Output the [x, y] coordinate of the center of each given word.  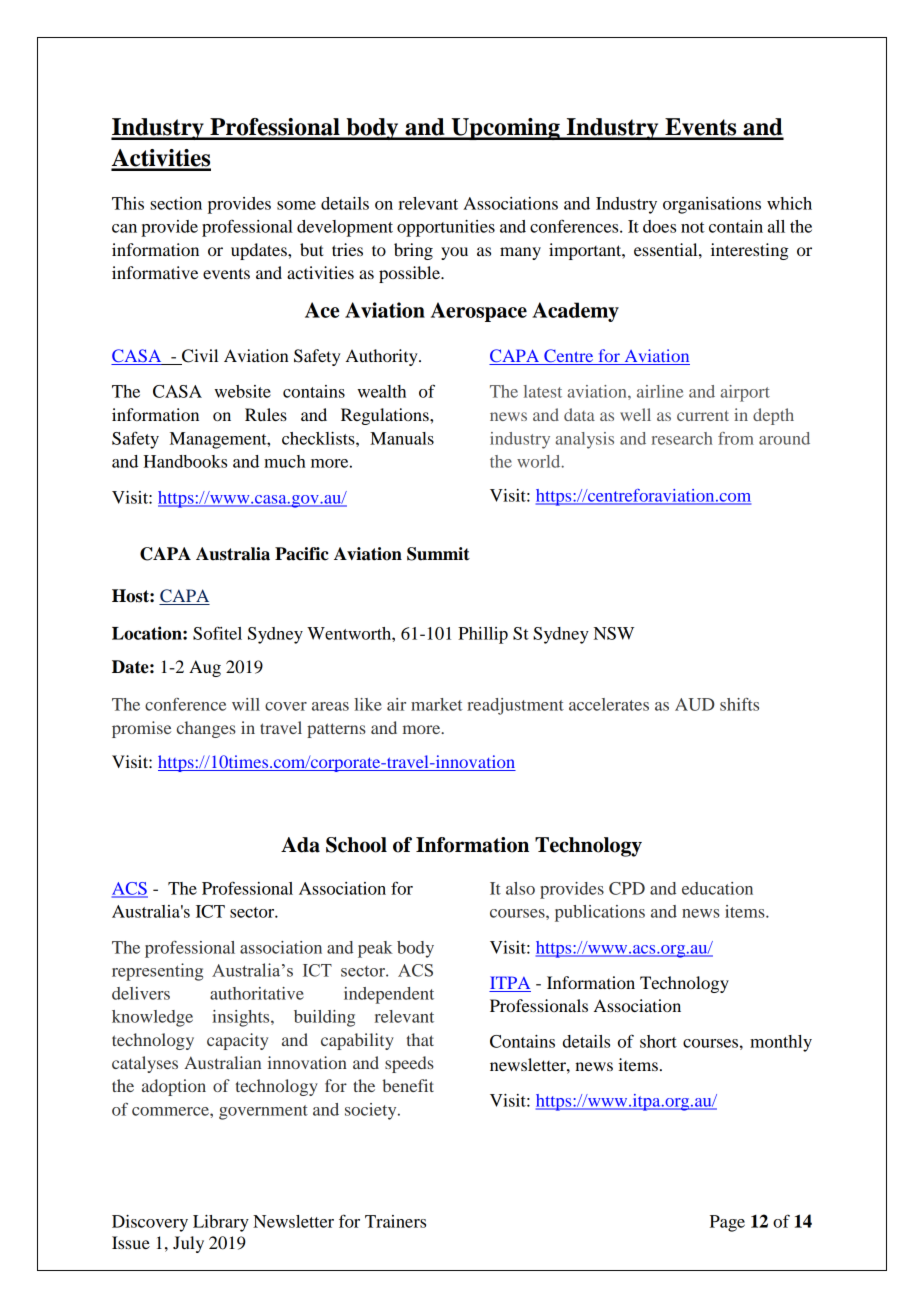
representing [157, 972]
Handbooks [185, 461]
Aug [205, 668]
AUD [695, 704]
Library [221, 1223]
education [717, 888]
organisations [712, 205]
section [176, 203]
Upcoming [505, 129]
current [703, 415]
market [437, 704]
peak [375, 949]
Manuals [402, 438]
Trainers [395, 1221]
